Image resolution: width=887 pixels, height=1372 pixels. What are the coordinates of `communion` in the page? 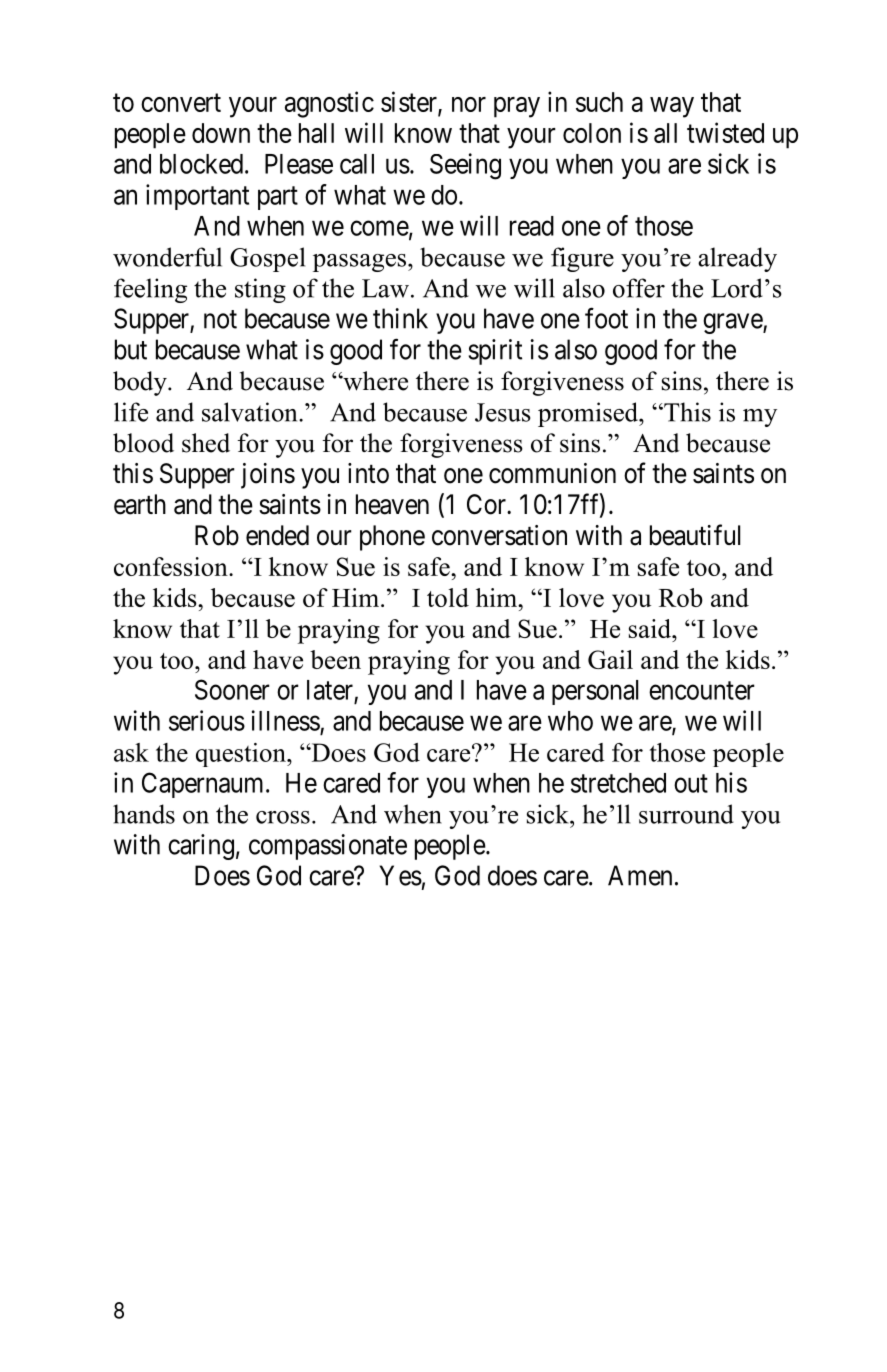 It's located at (552, 473).
